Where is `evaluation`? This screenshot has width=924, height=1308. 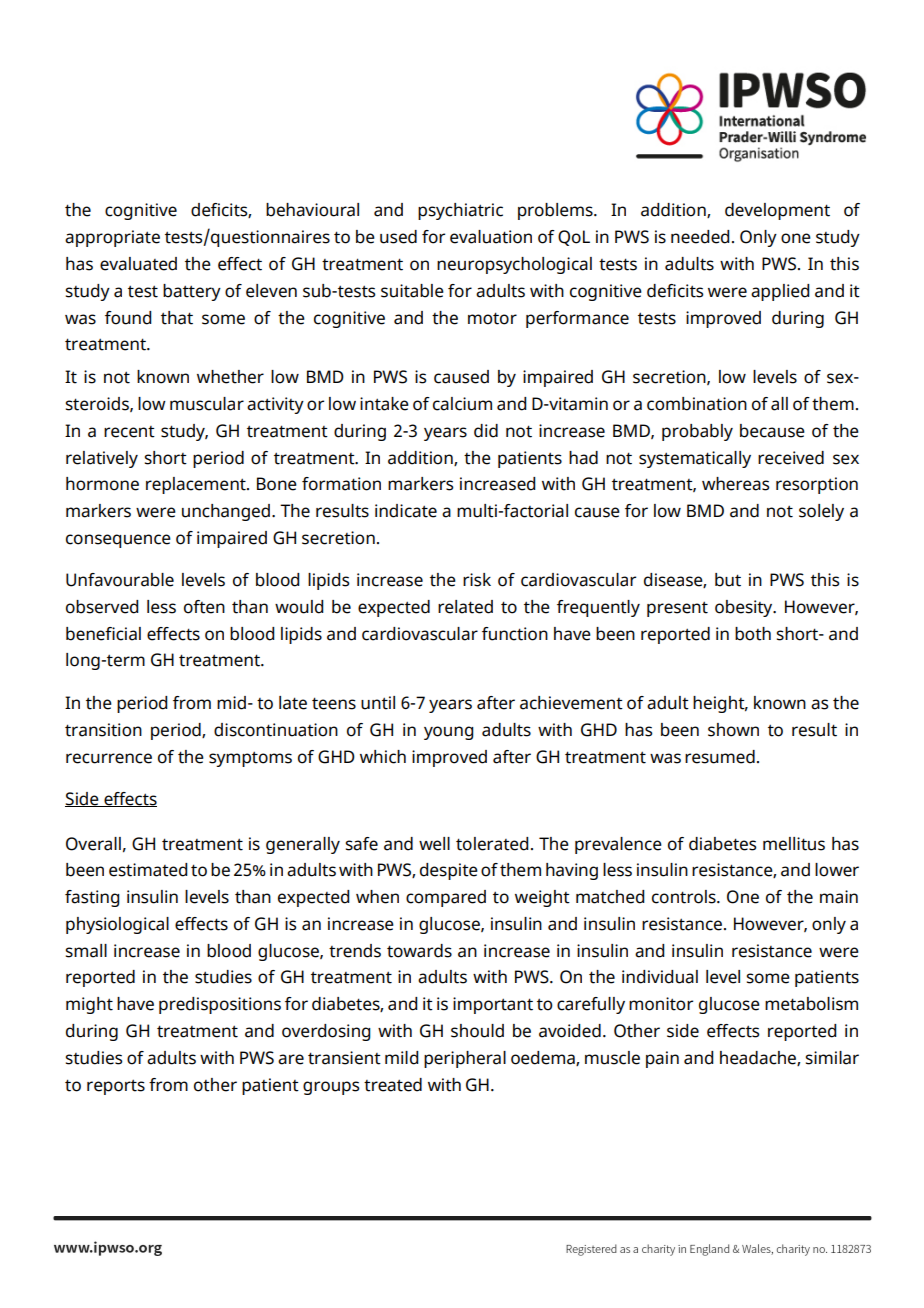 evaluation is located at coordinates (491, 237).
